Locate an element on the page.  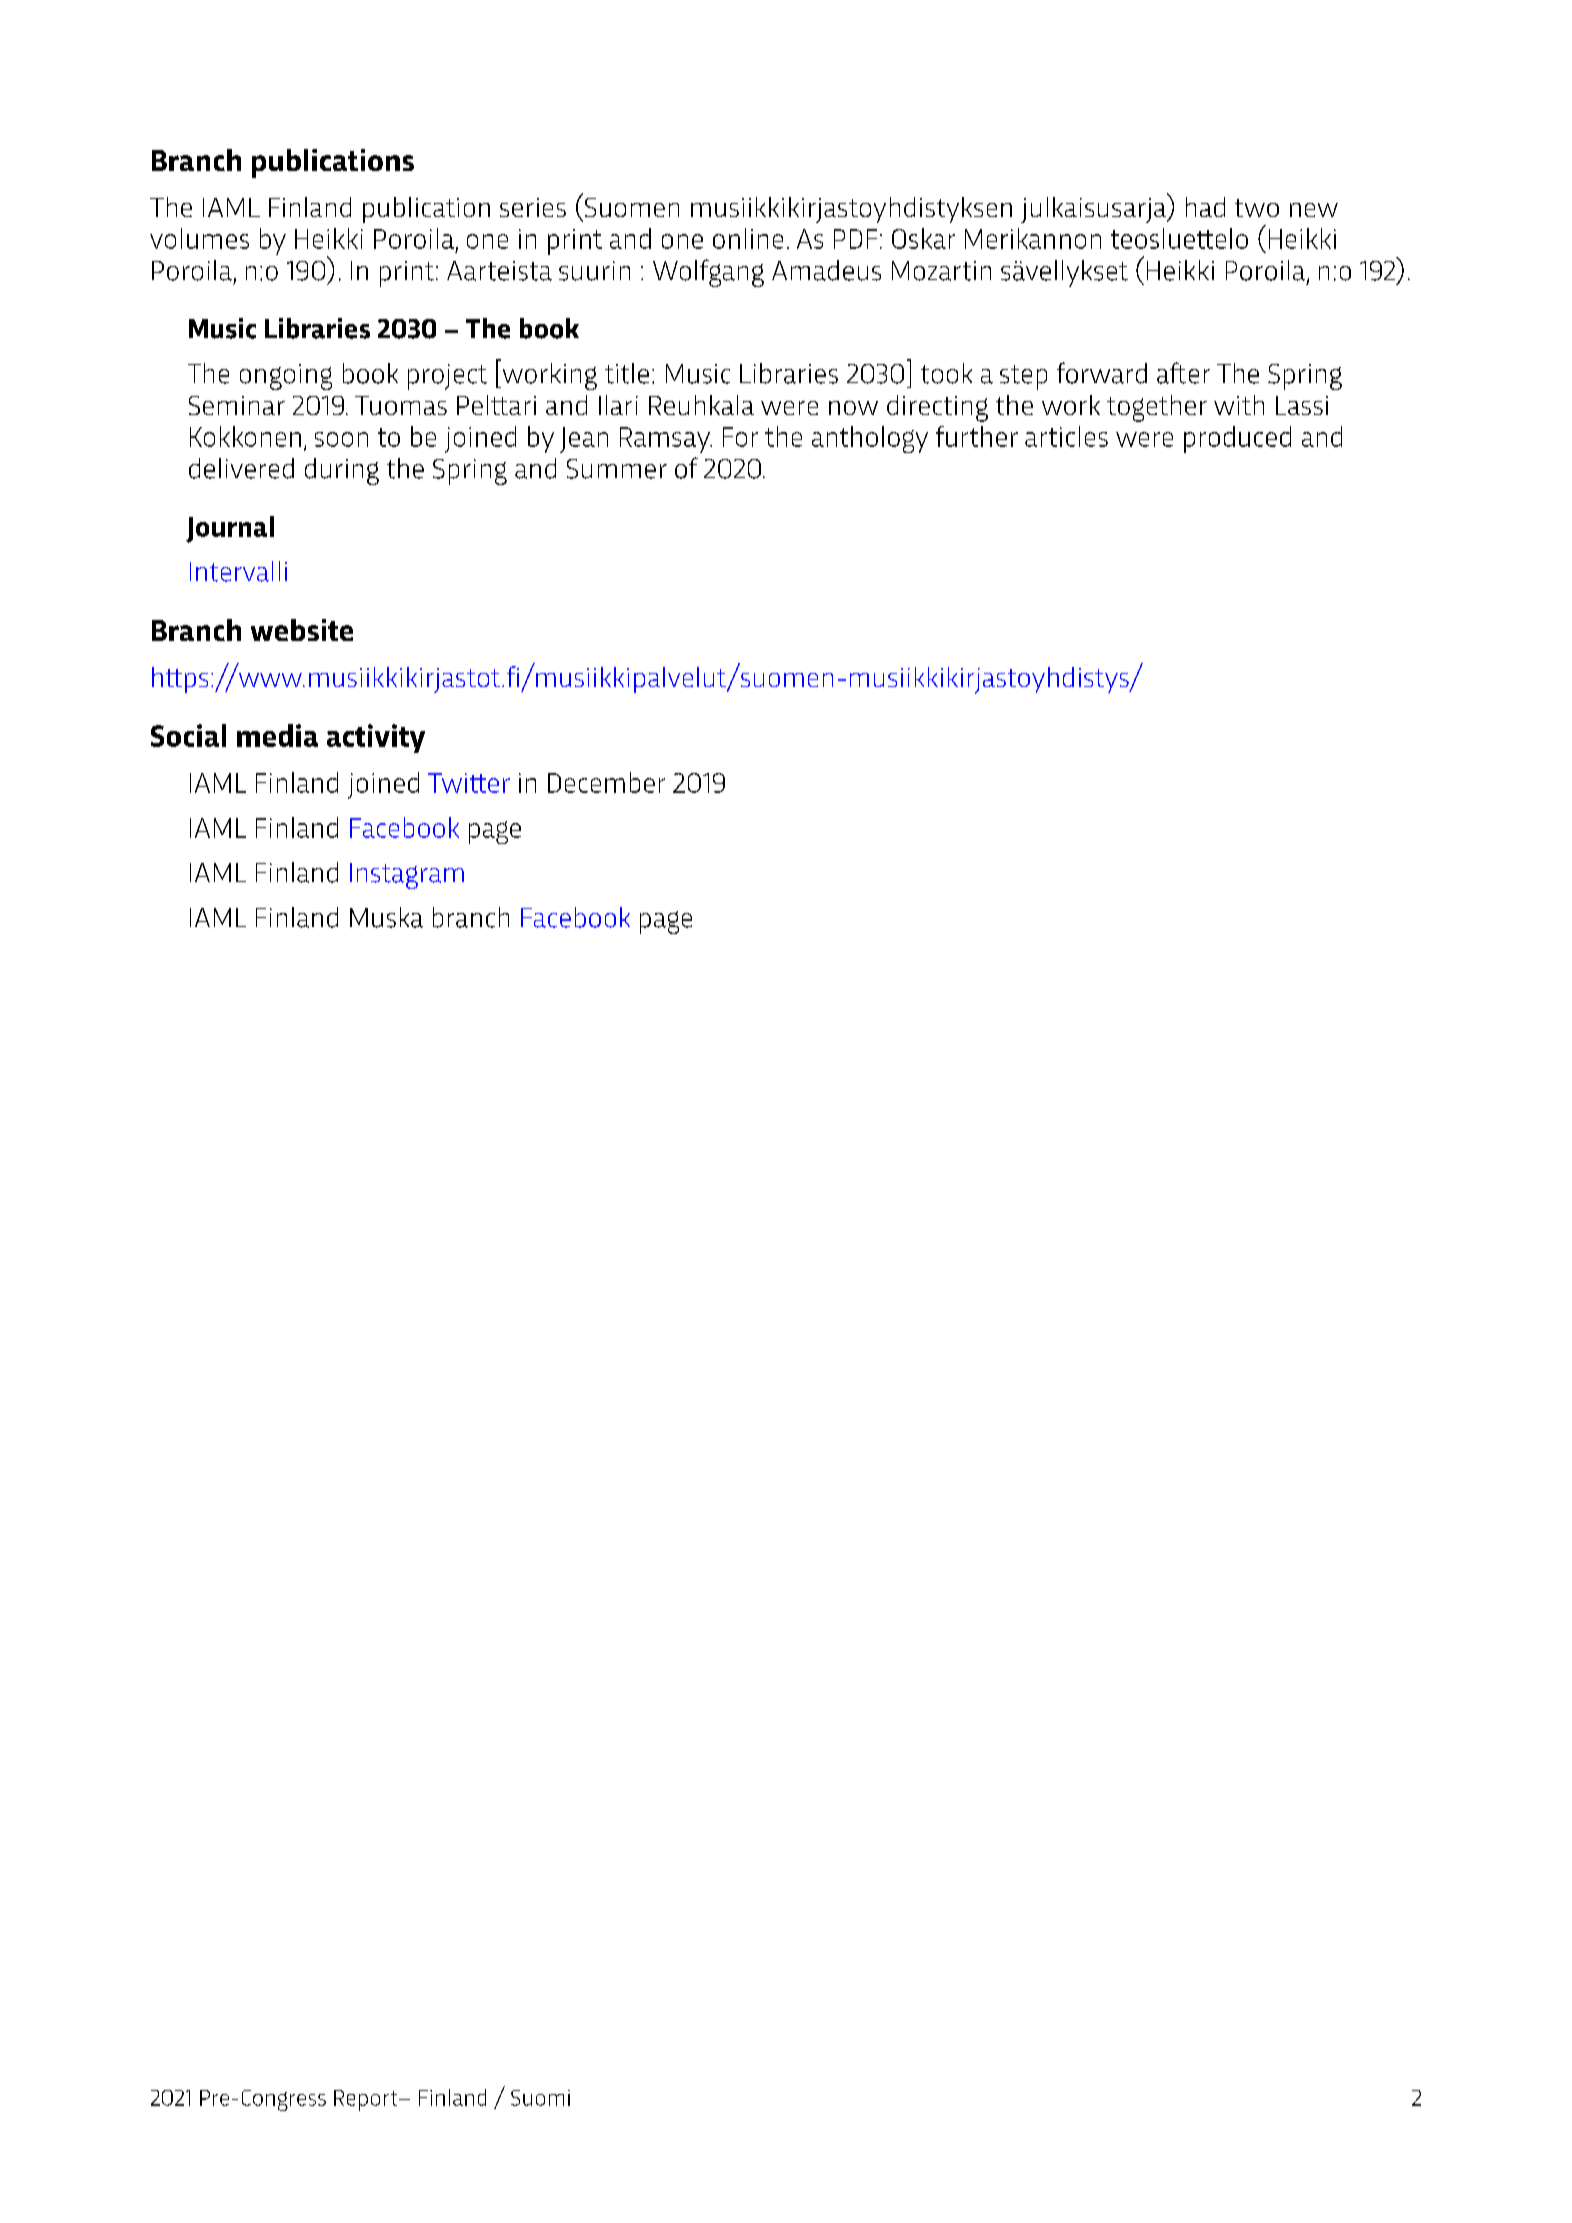
Instagram is located at coordinates (407, 876).
